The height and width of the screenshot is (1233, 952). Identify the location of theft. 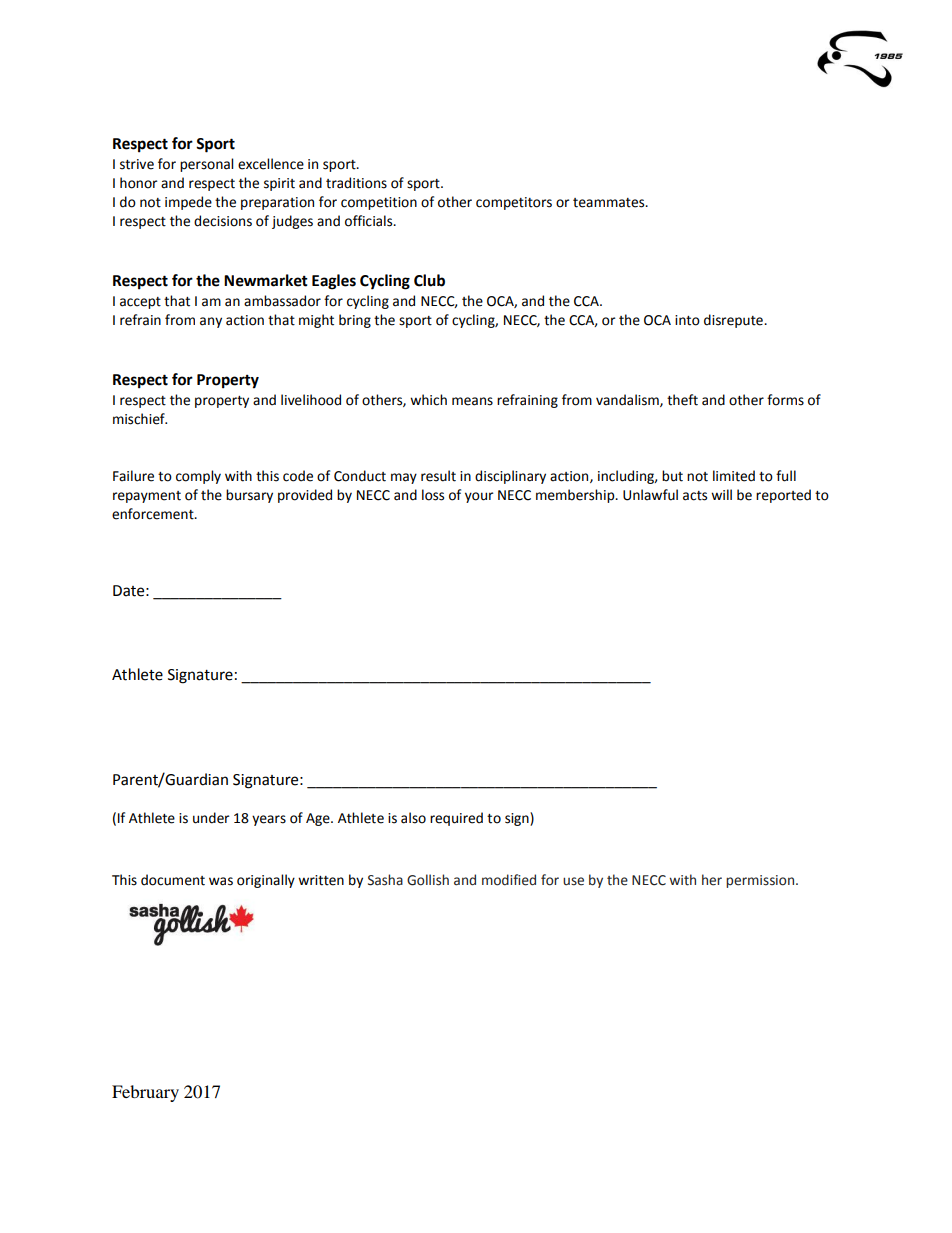
(682, 400).
